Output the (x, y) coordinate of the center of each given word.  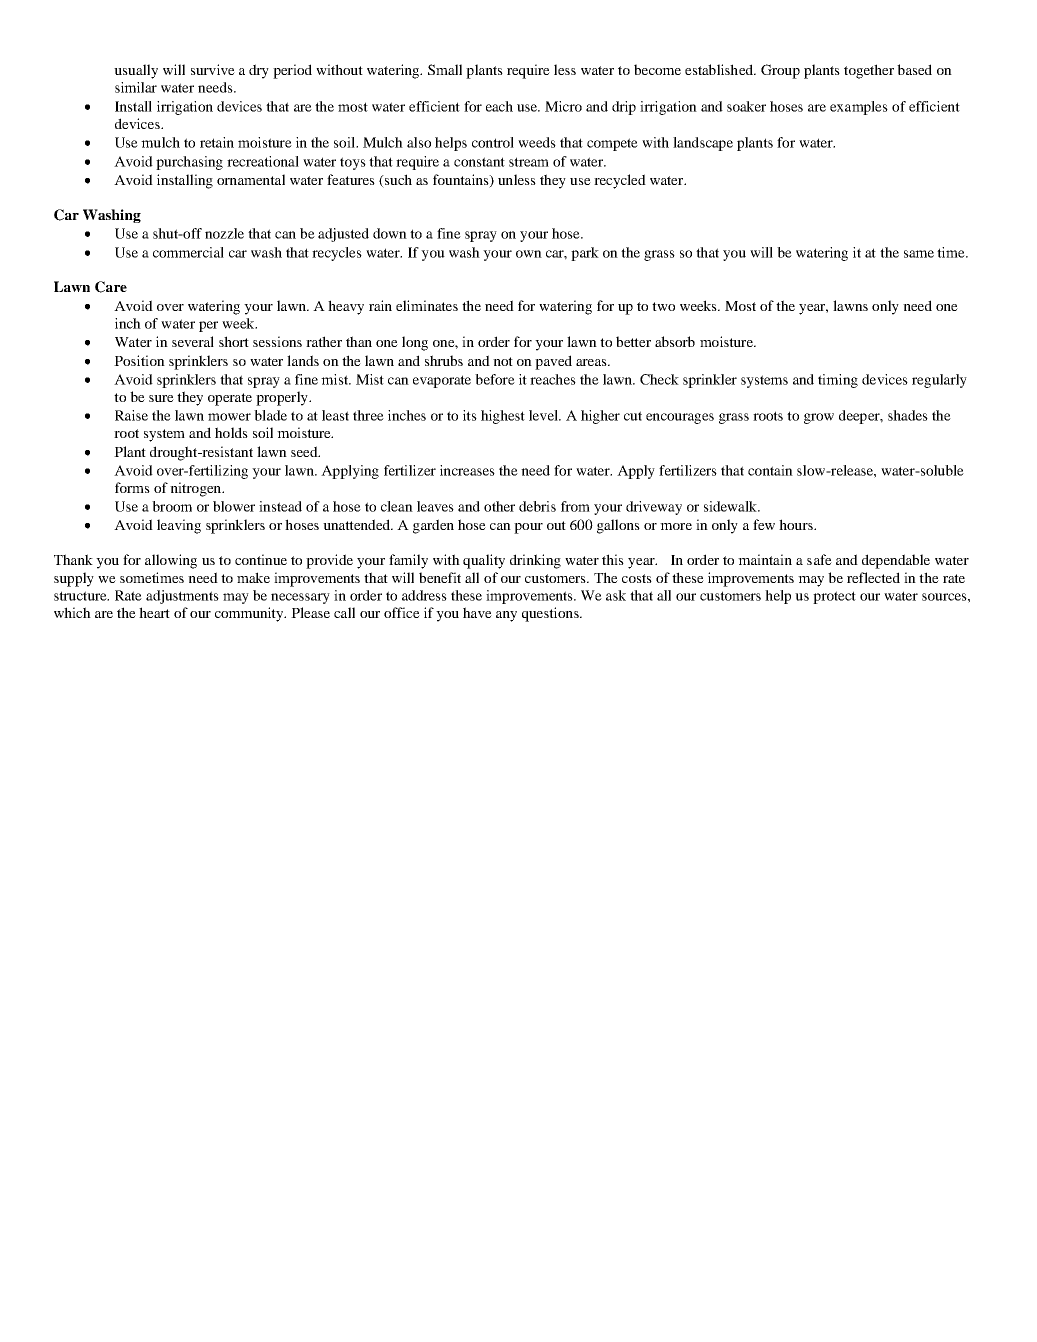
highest (503, 417)
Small (445, 69)
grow (819, 418)
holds (231, 432)
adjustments (182, 597)
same (919, 254)
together (869, 71)
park (585, 254)
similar (136, 87)
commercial (188, 252)
